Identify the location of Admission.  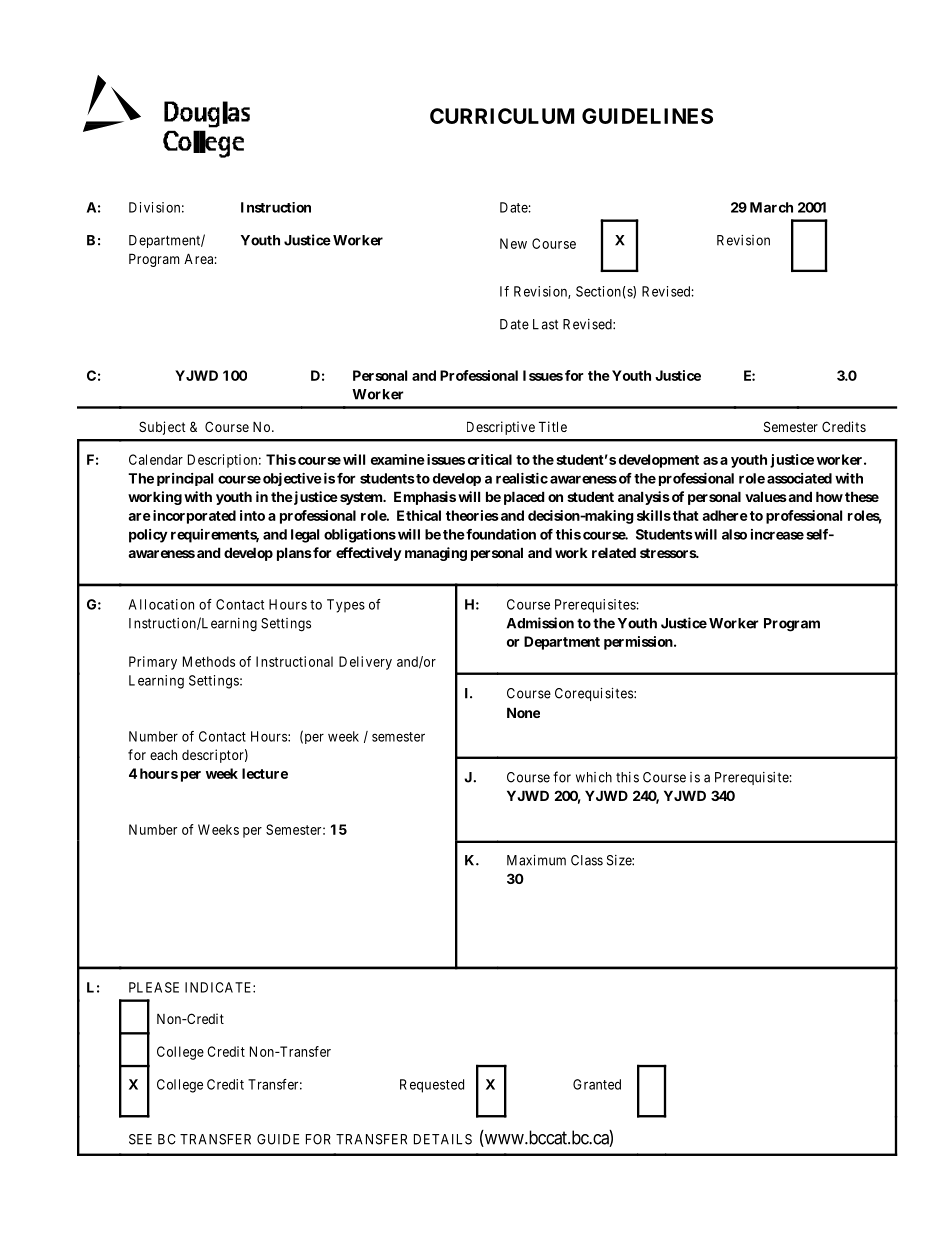
(540, 623).
